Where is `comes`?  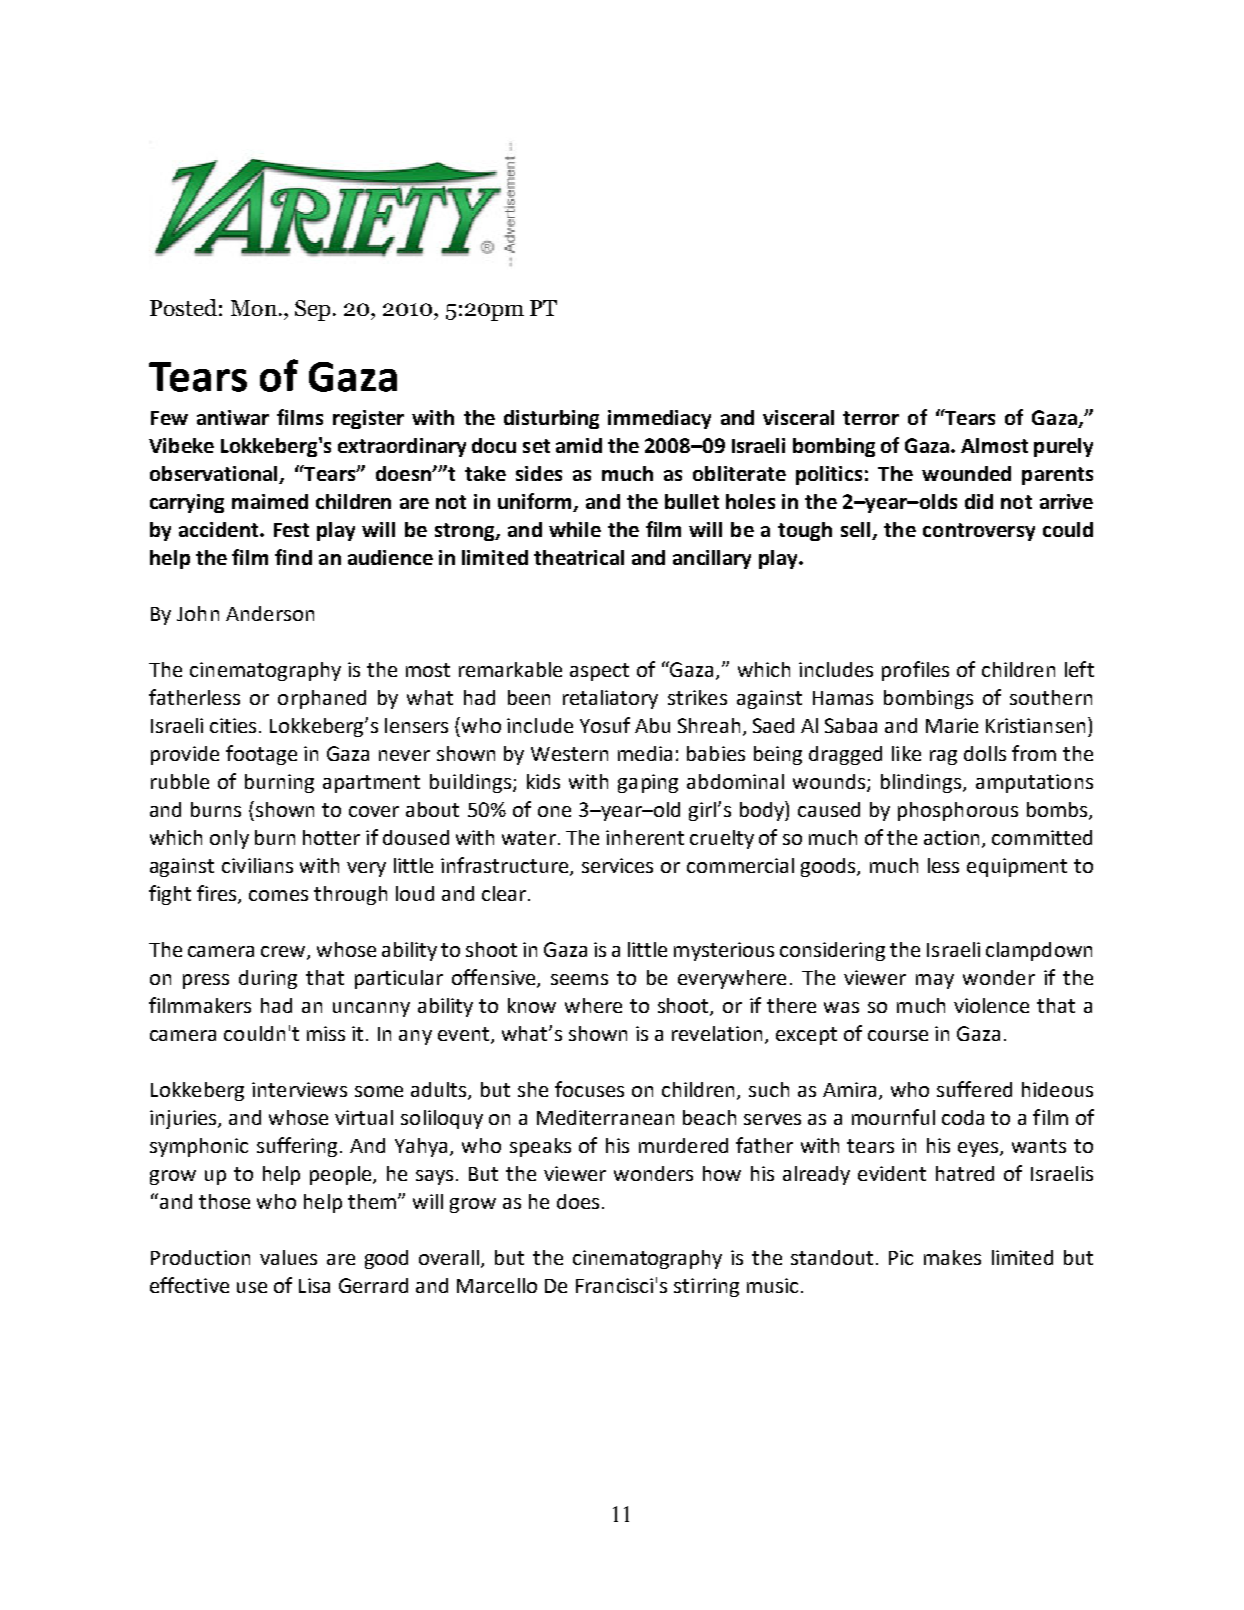 comes is located at coordinates (278, 895).
